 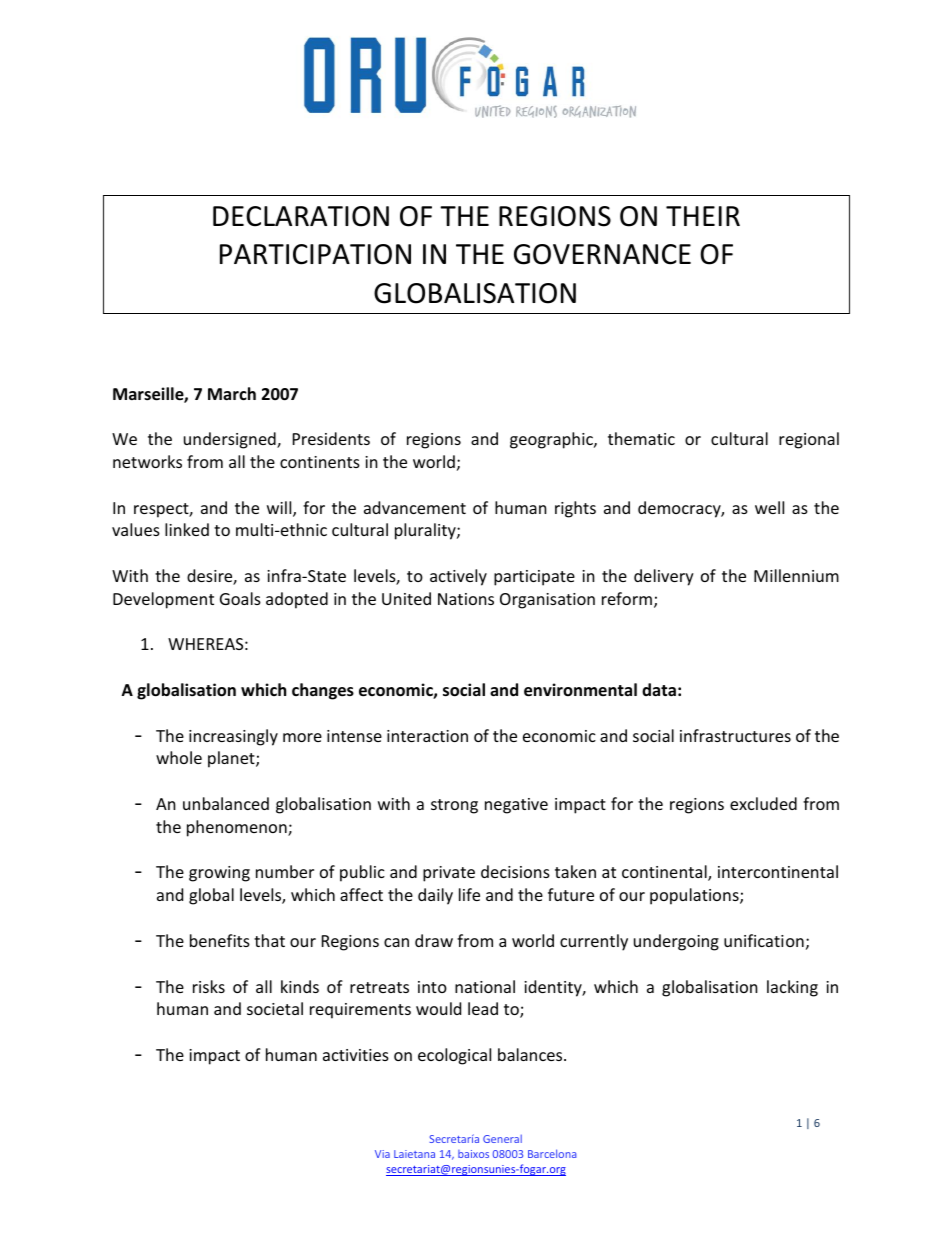 What do you see at coordinates (238, 828) in the document?
I see `phenomenon` at bounding box center [238, 828].
